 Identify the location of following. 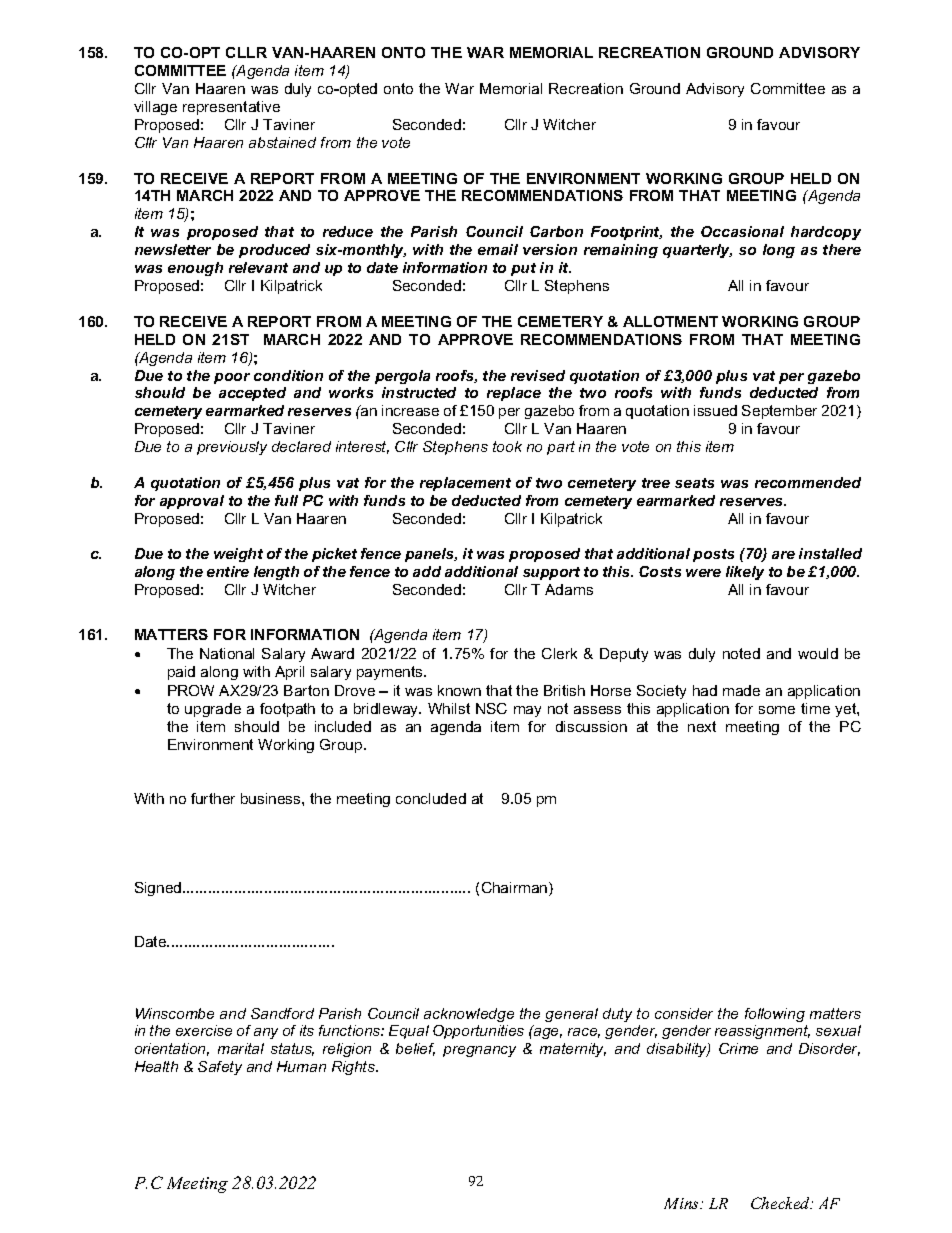
(775, 1015).
